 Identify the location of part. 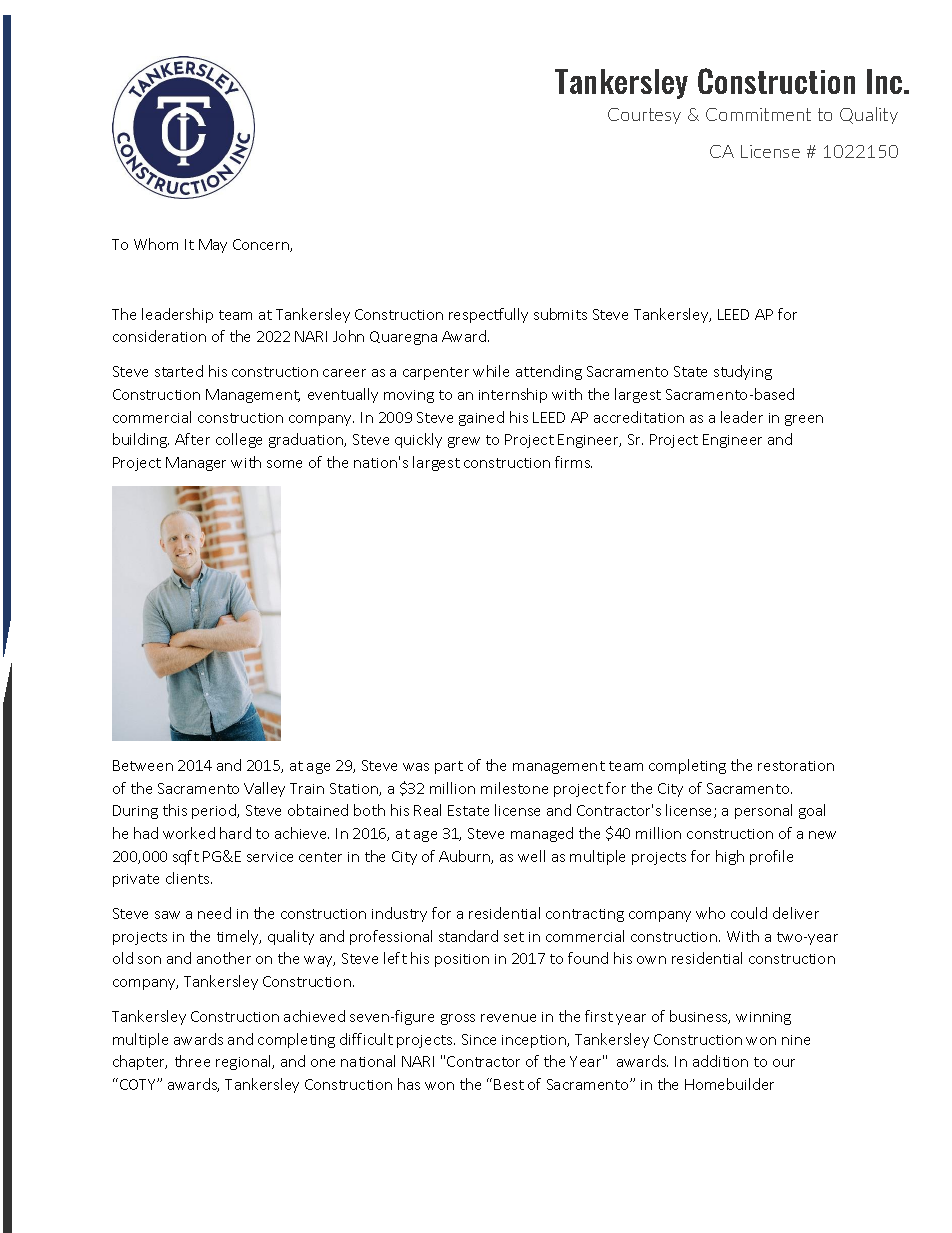
(449, 767).
